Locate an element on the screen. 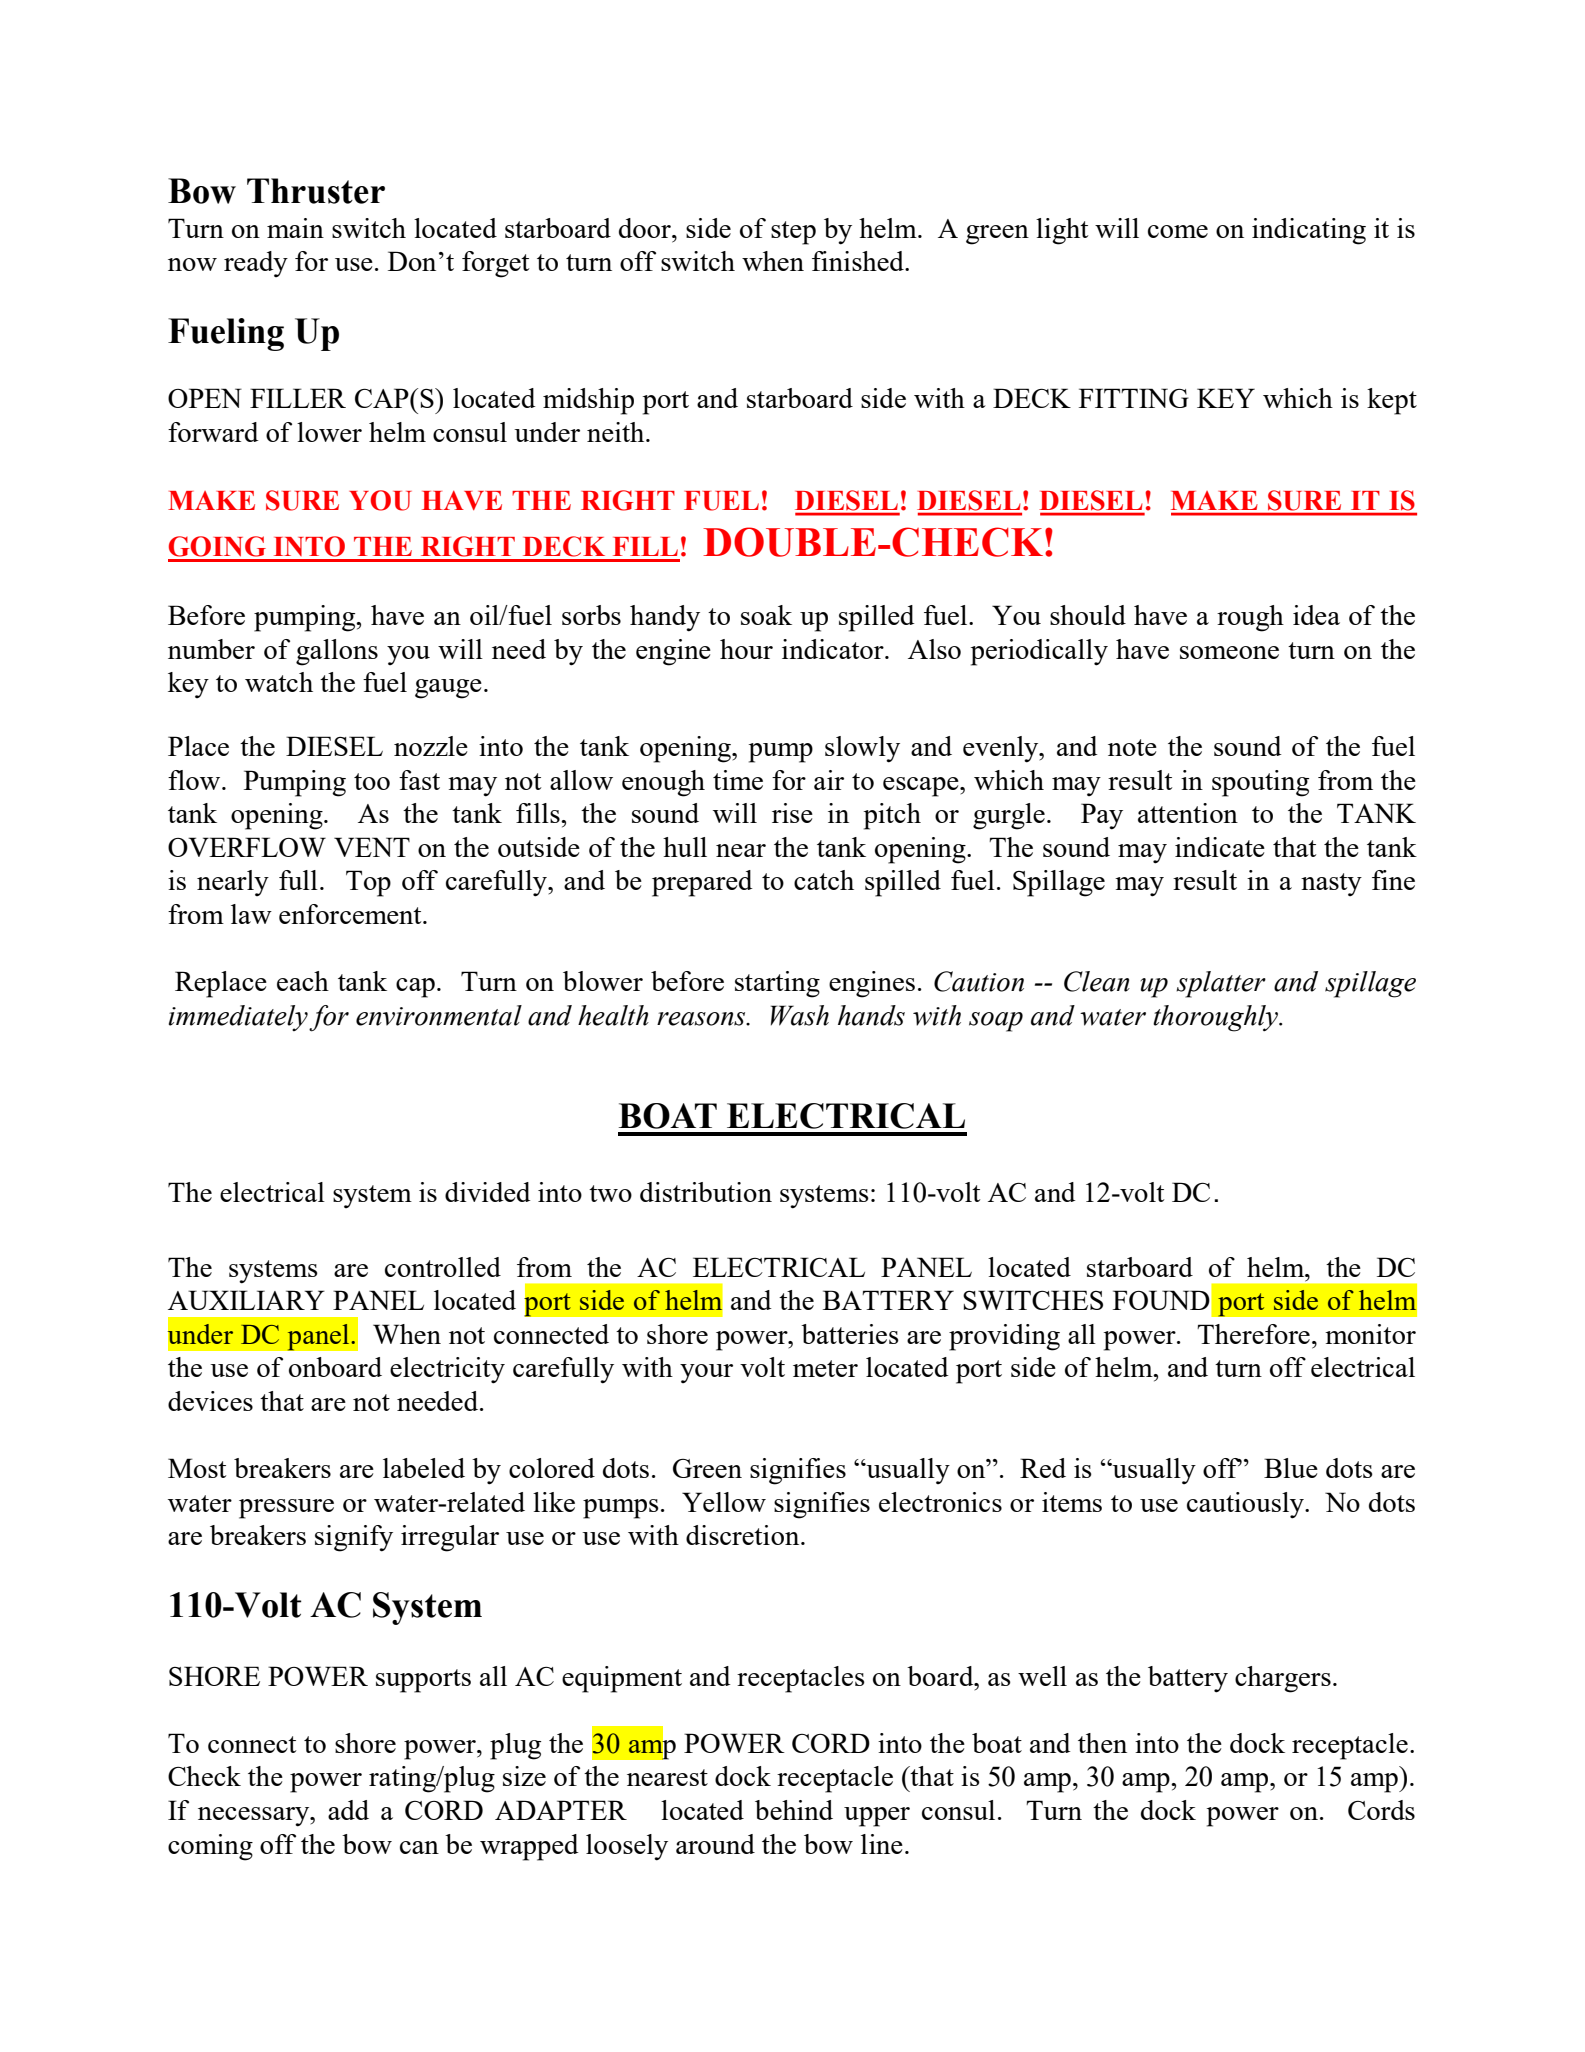 The image size is (1585, 2052). then is located at coordinates (1102, 1743).
